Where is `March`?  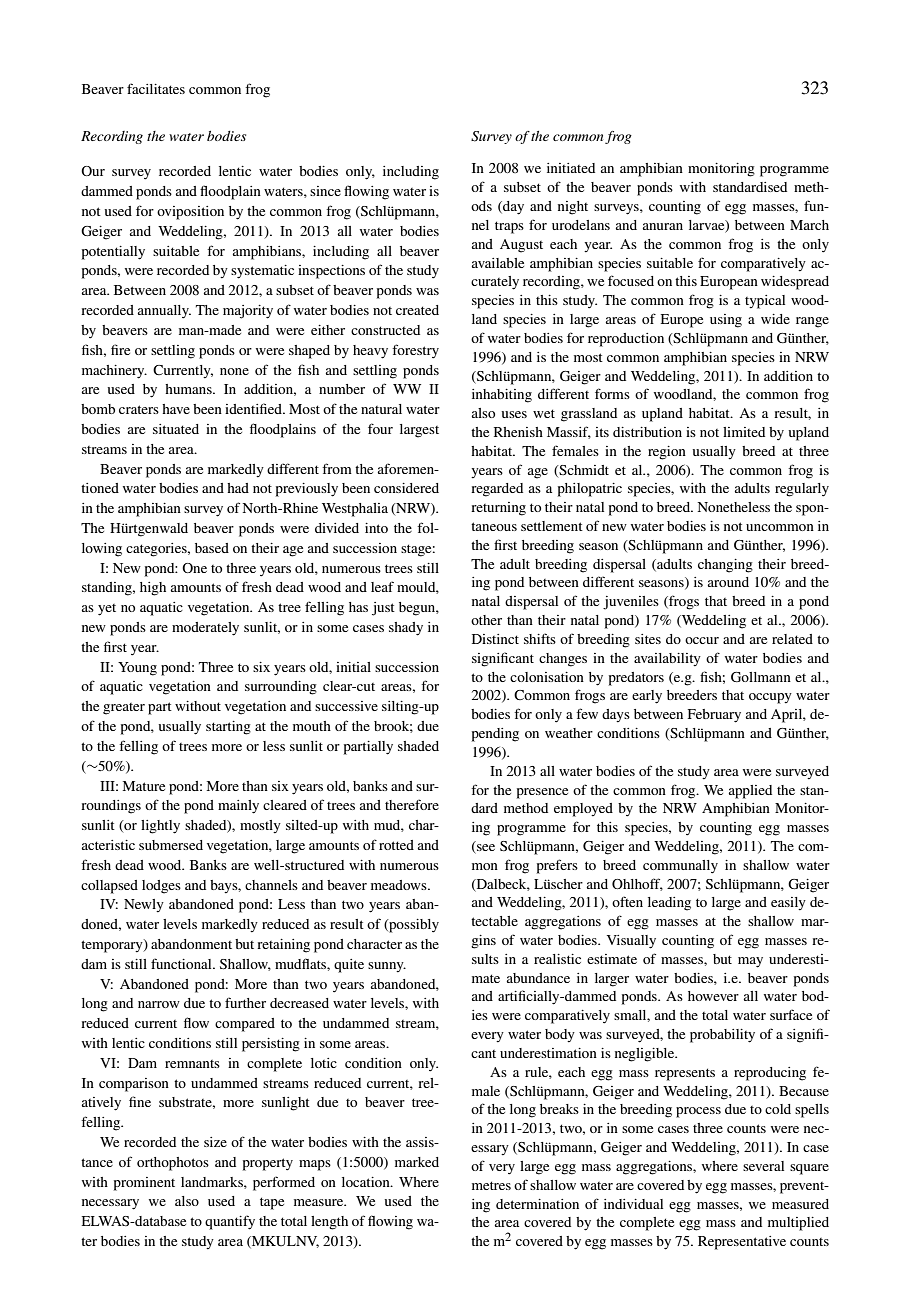 March is located at coordinates (809, 225).
